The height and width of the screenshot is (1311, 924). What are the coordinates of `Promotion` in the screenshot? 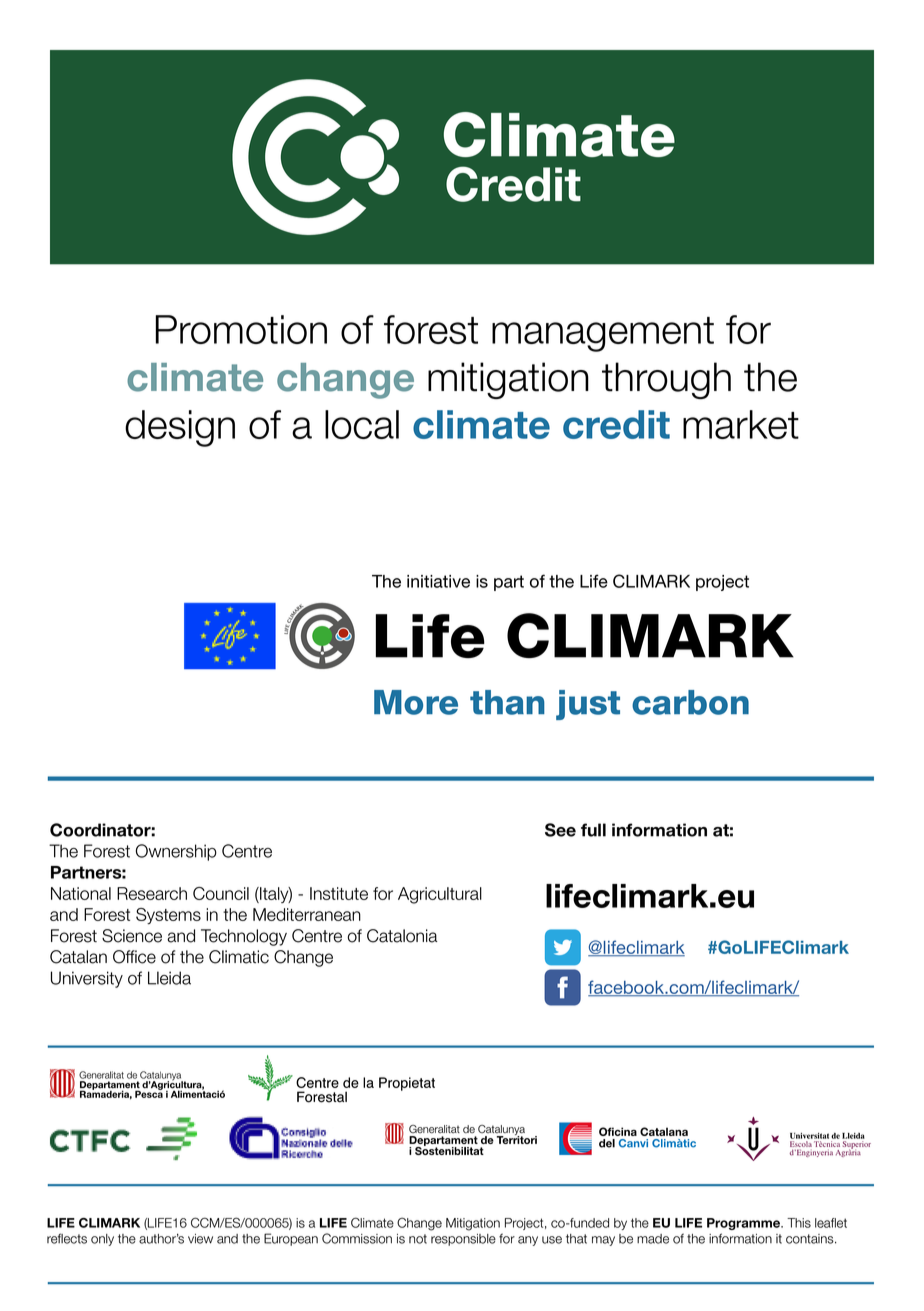 It's located at (241, 329).
